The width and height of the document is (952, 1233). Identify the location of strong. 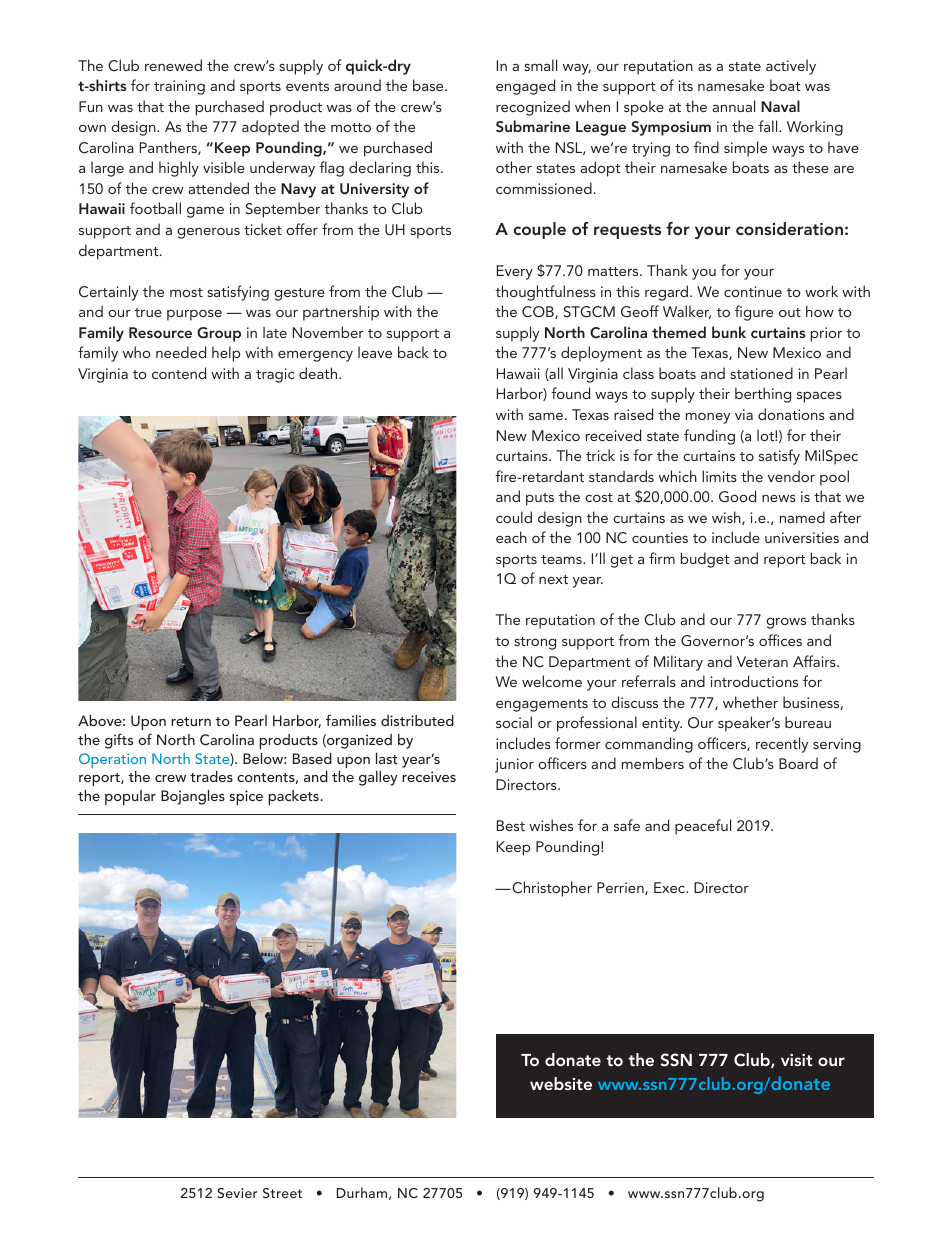
(535, 643).
